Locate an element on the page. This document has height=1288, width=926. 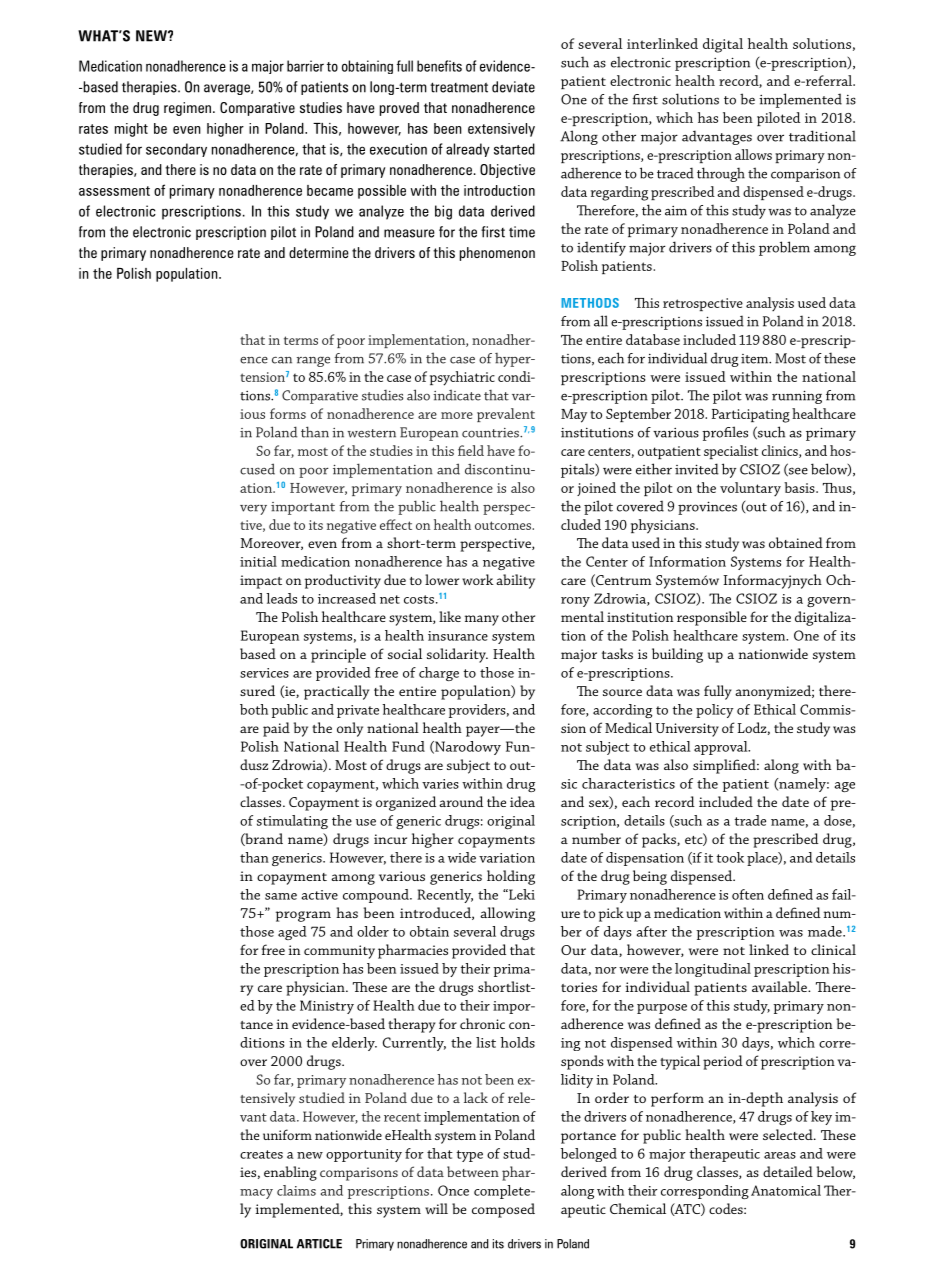
services is located at coordinates (264, 673).
